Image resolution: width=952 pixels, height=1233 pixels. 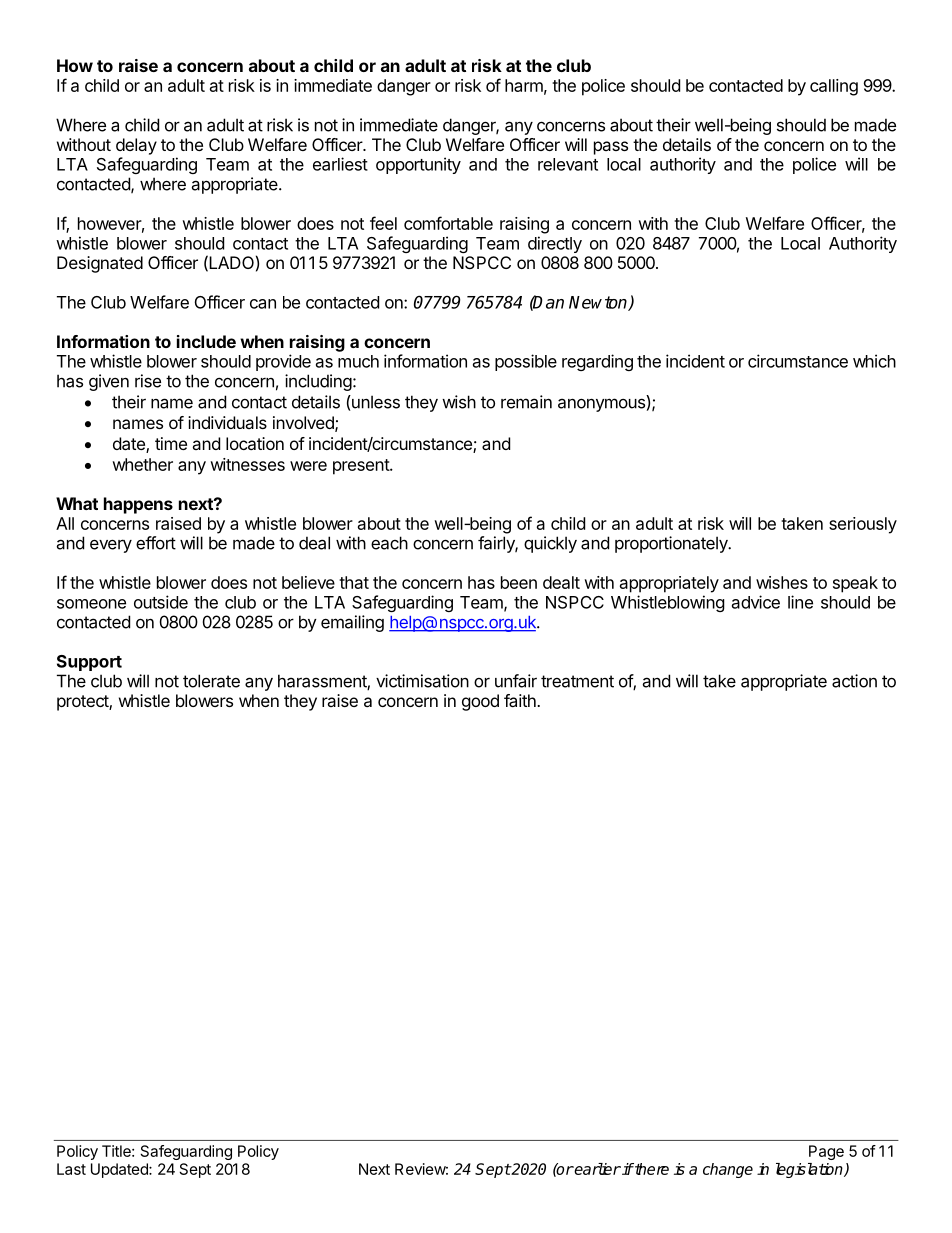 What do you see at coordinates (136, 146) in the screenshot?
I see `delay` at bounding box center [136, 146].
